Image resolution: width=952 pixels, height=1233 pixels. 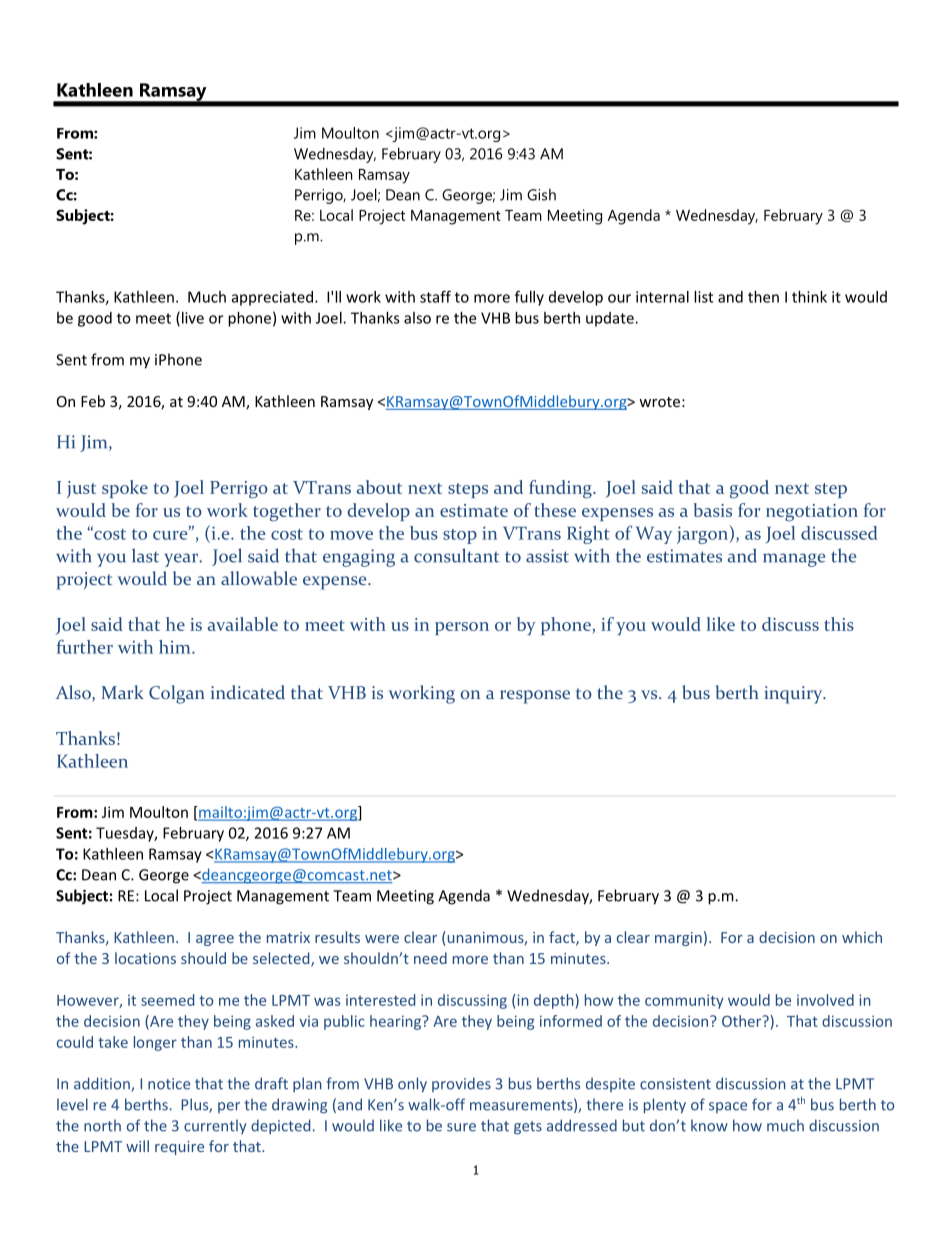 I want to click on him, so click(x=176, y=647).
